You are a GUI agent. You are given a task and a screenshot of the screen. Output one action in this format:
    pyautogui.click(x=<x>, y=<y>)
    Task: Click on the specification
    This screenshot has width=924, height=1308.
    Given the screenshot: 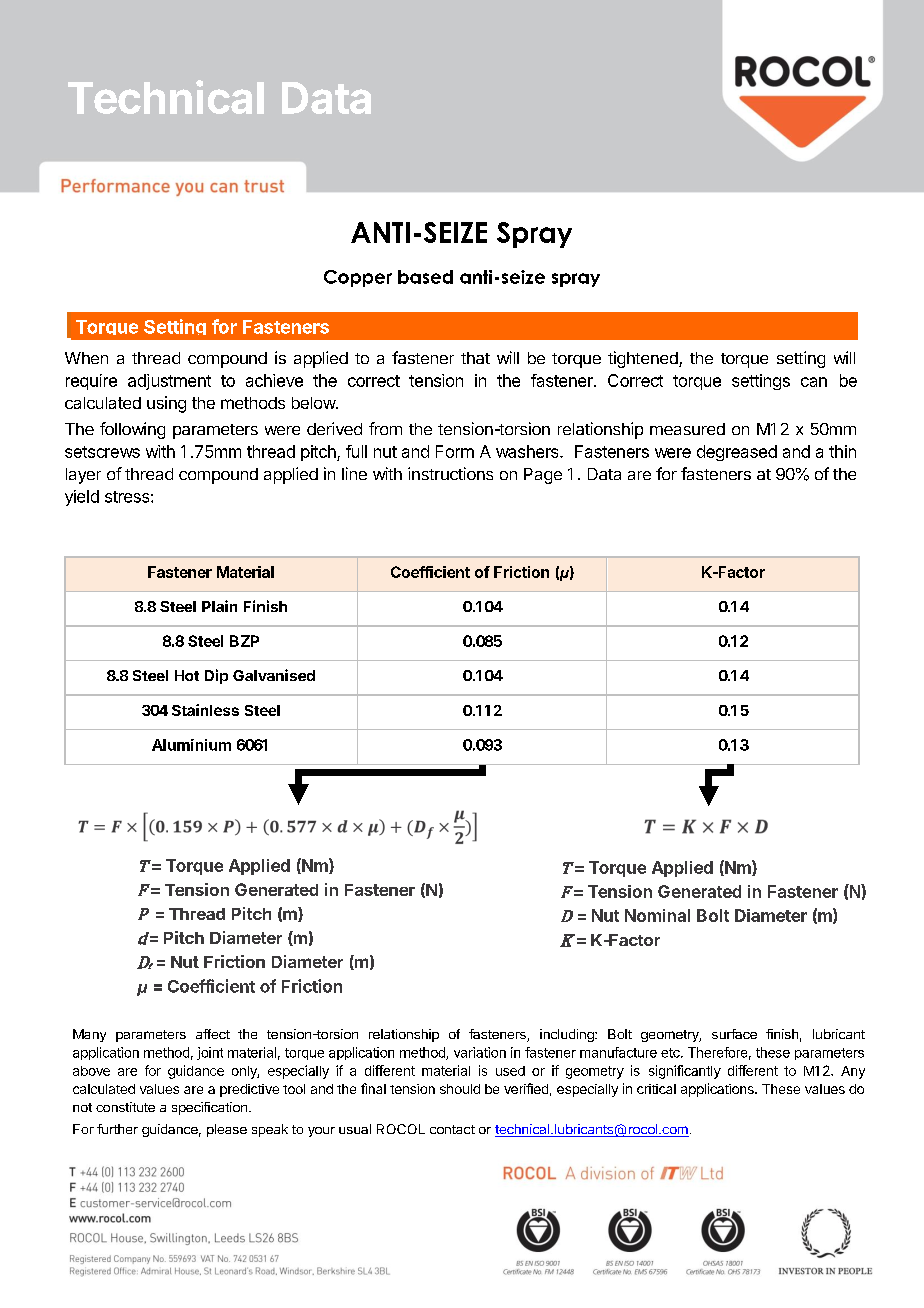 What is the action you would take?
    pyautogui.click(x=209, y=1108)
